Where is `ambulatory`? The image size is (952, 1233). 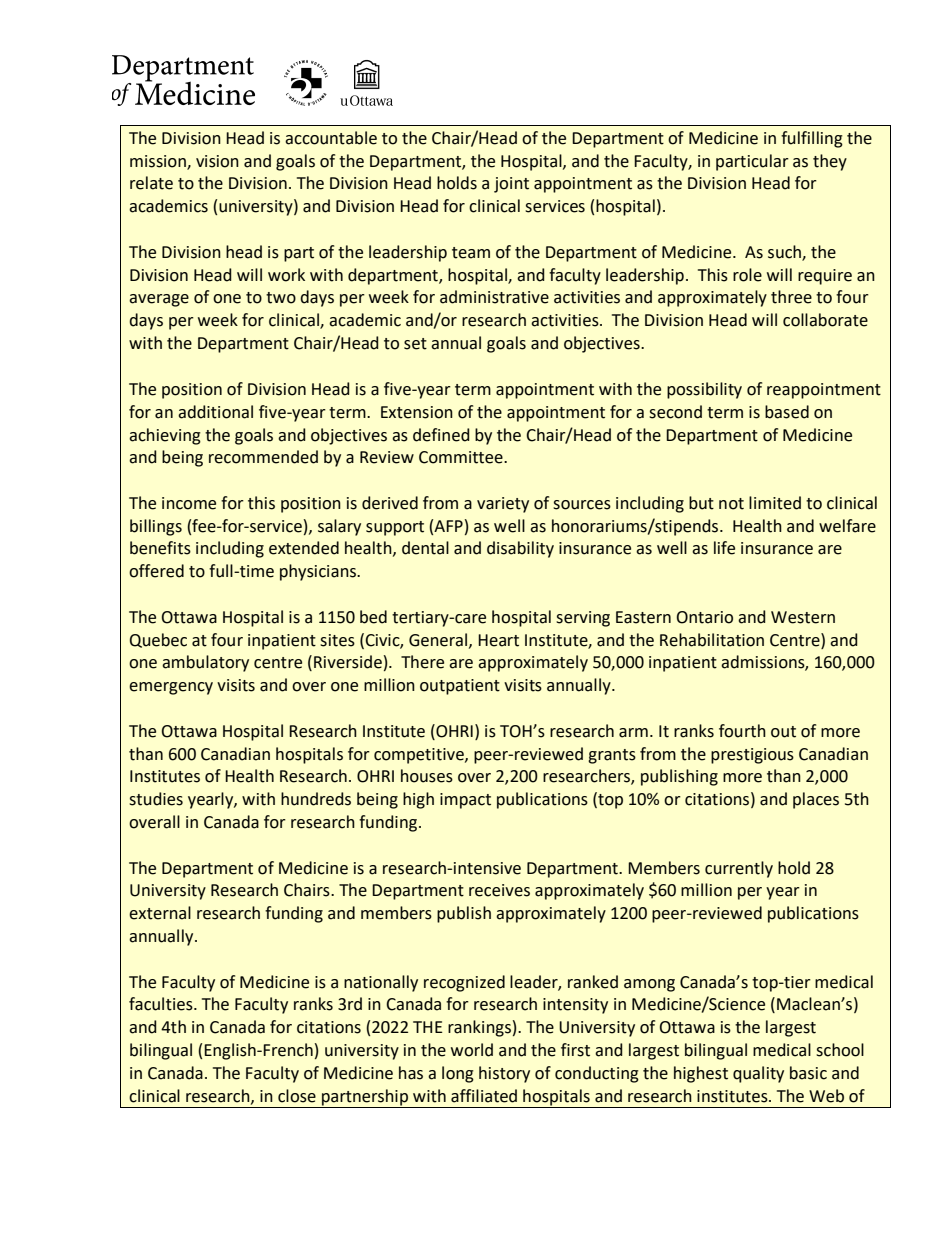 ambulatory is located at coordinates (205, 663).
